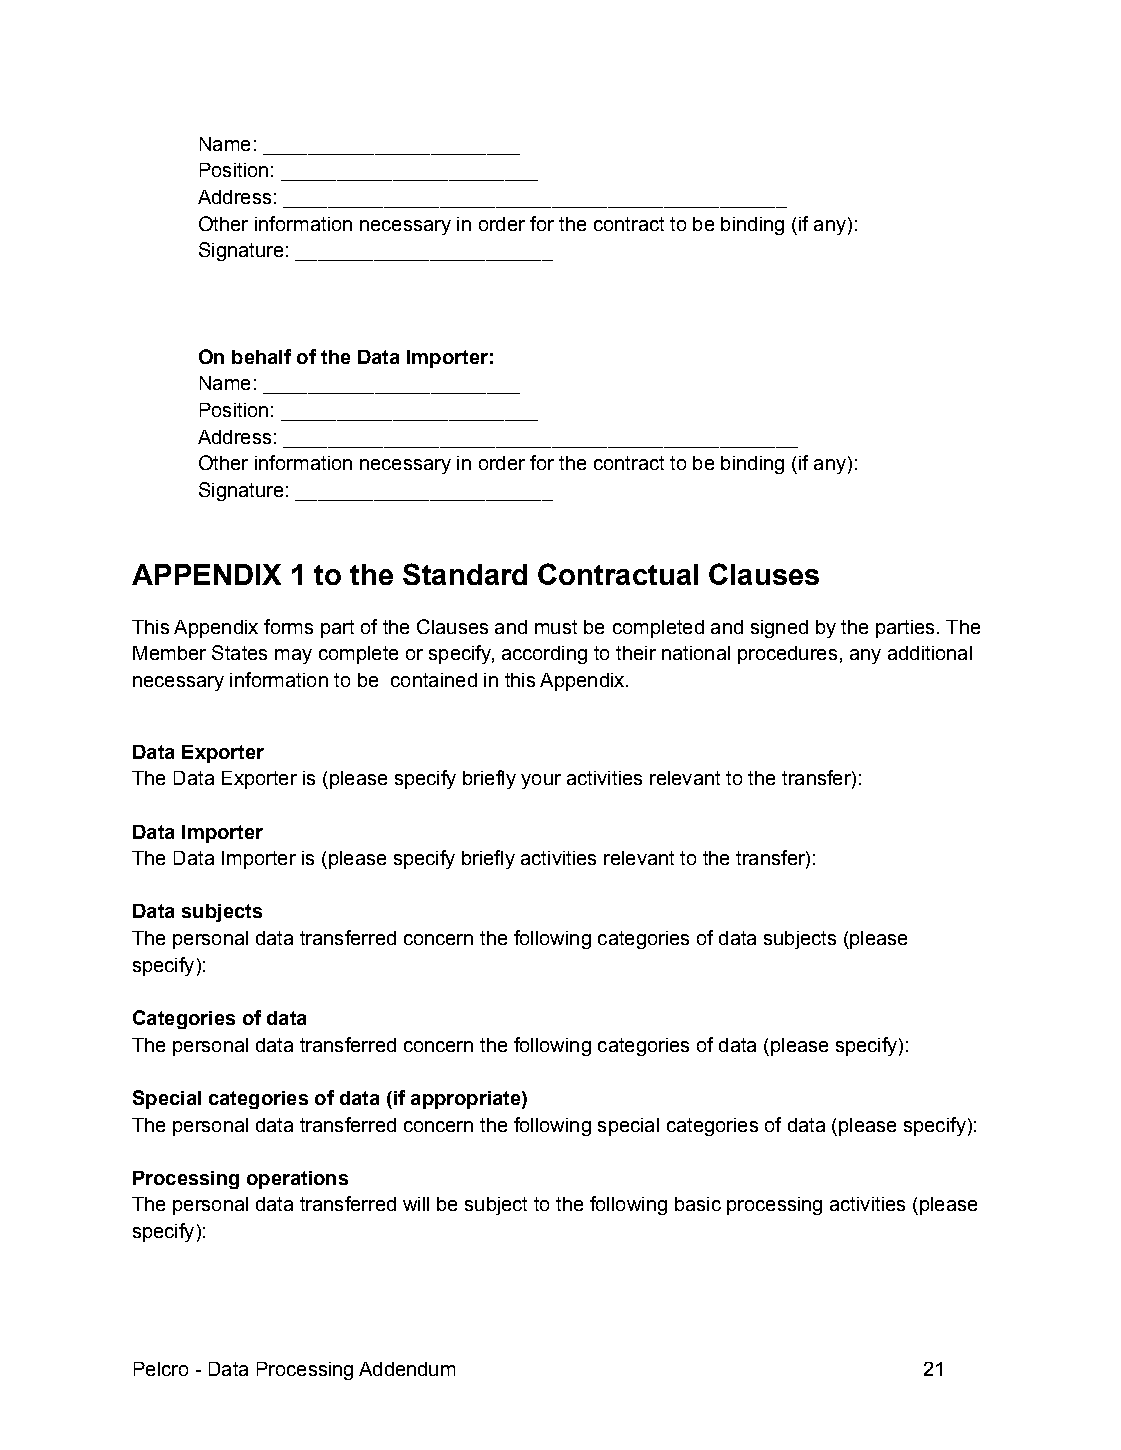 The image size is (1121, 1450). I want to click on your, so click(541, 781).
